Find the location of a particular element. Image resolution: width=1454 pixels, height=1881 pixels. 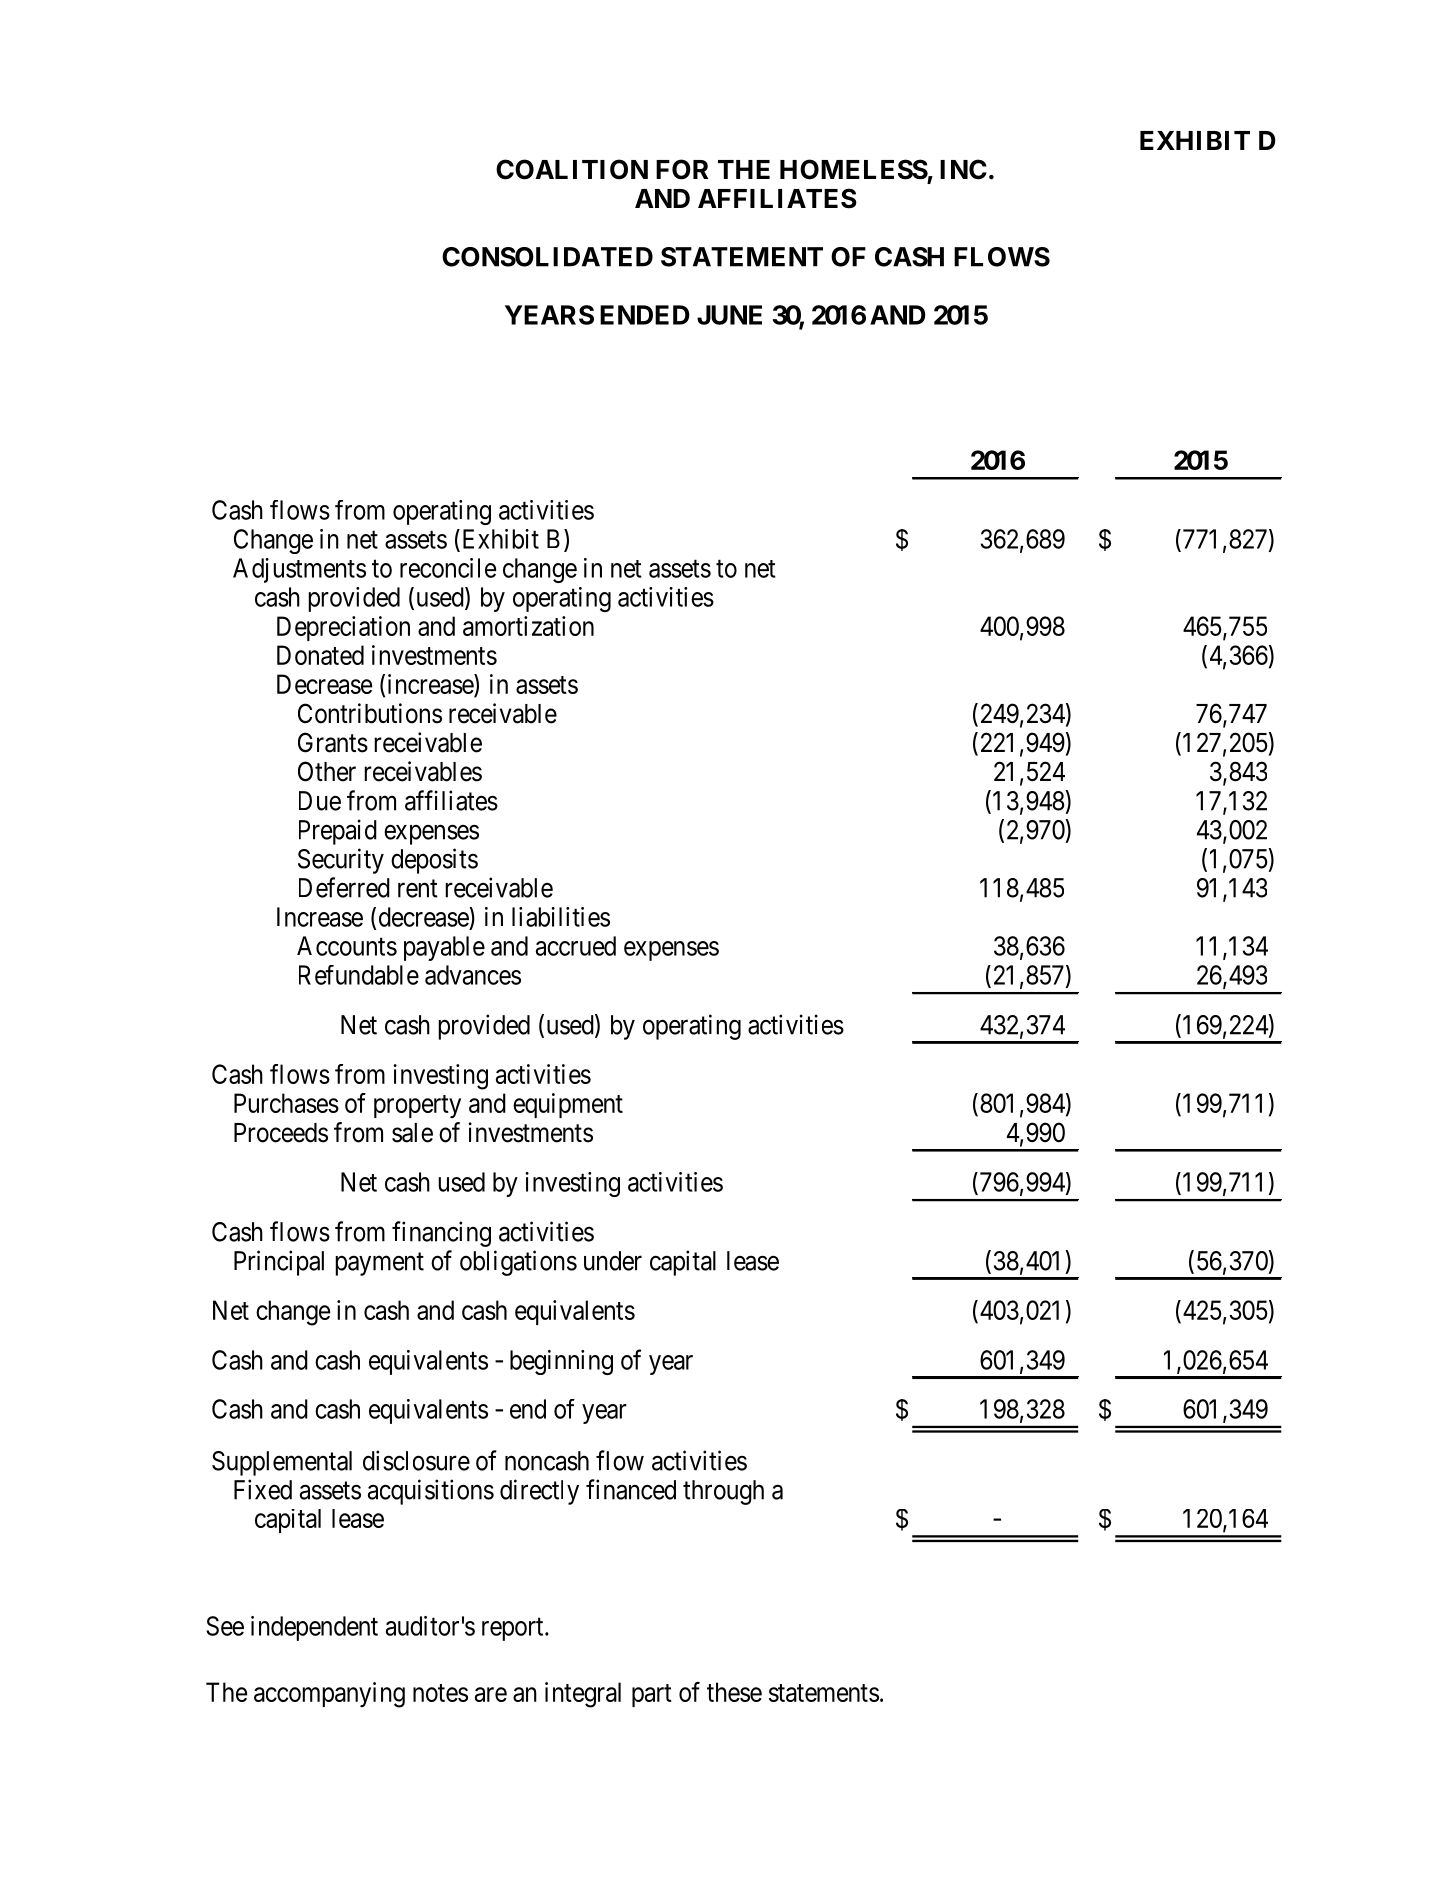

accrued is located at coordinates (576, 946).
